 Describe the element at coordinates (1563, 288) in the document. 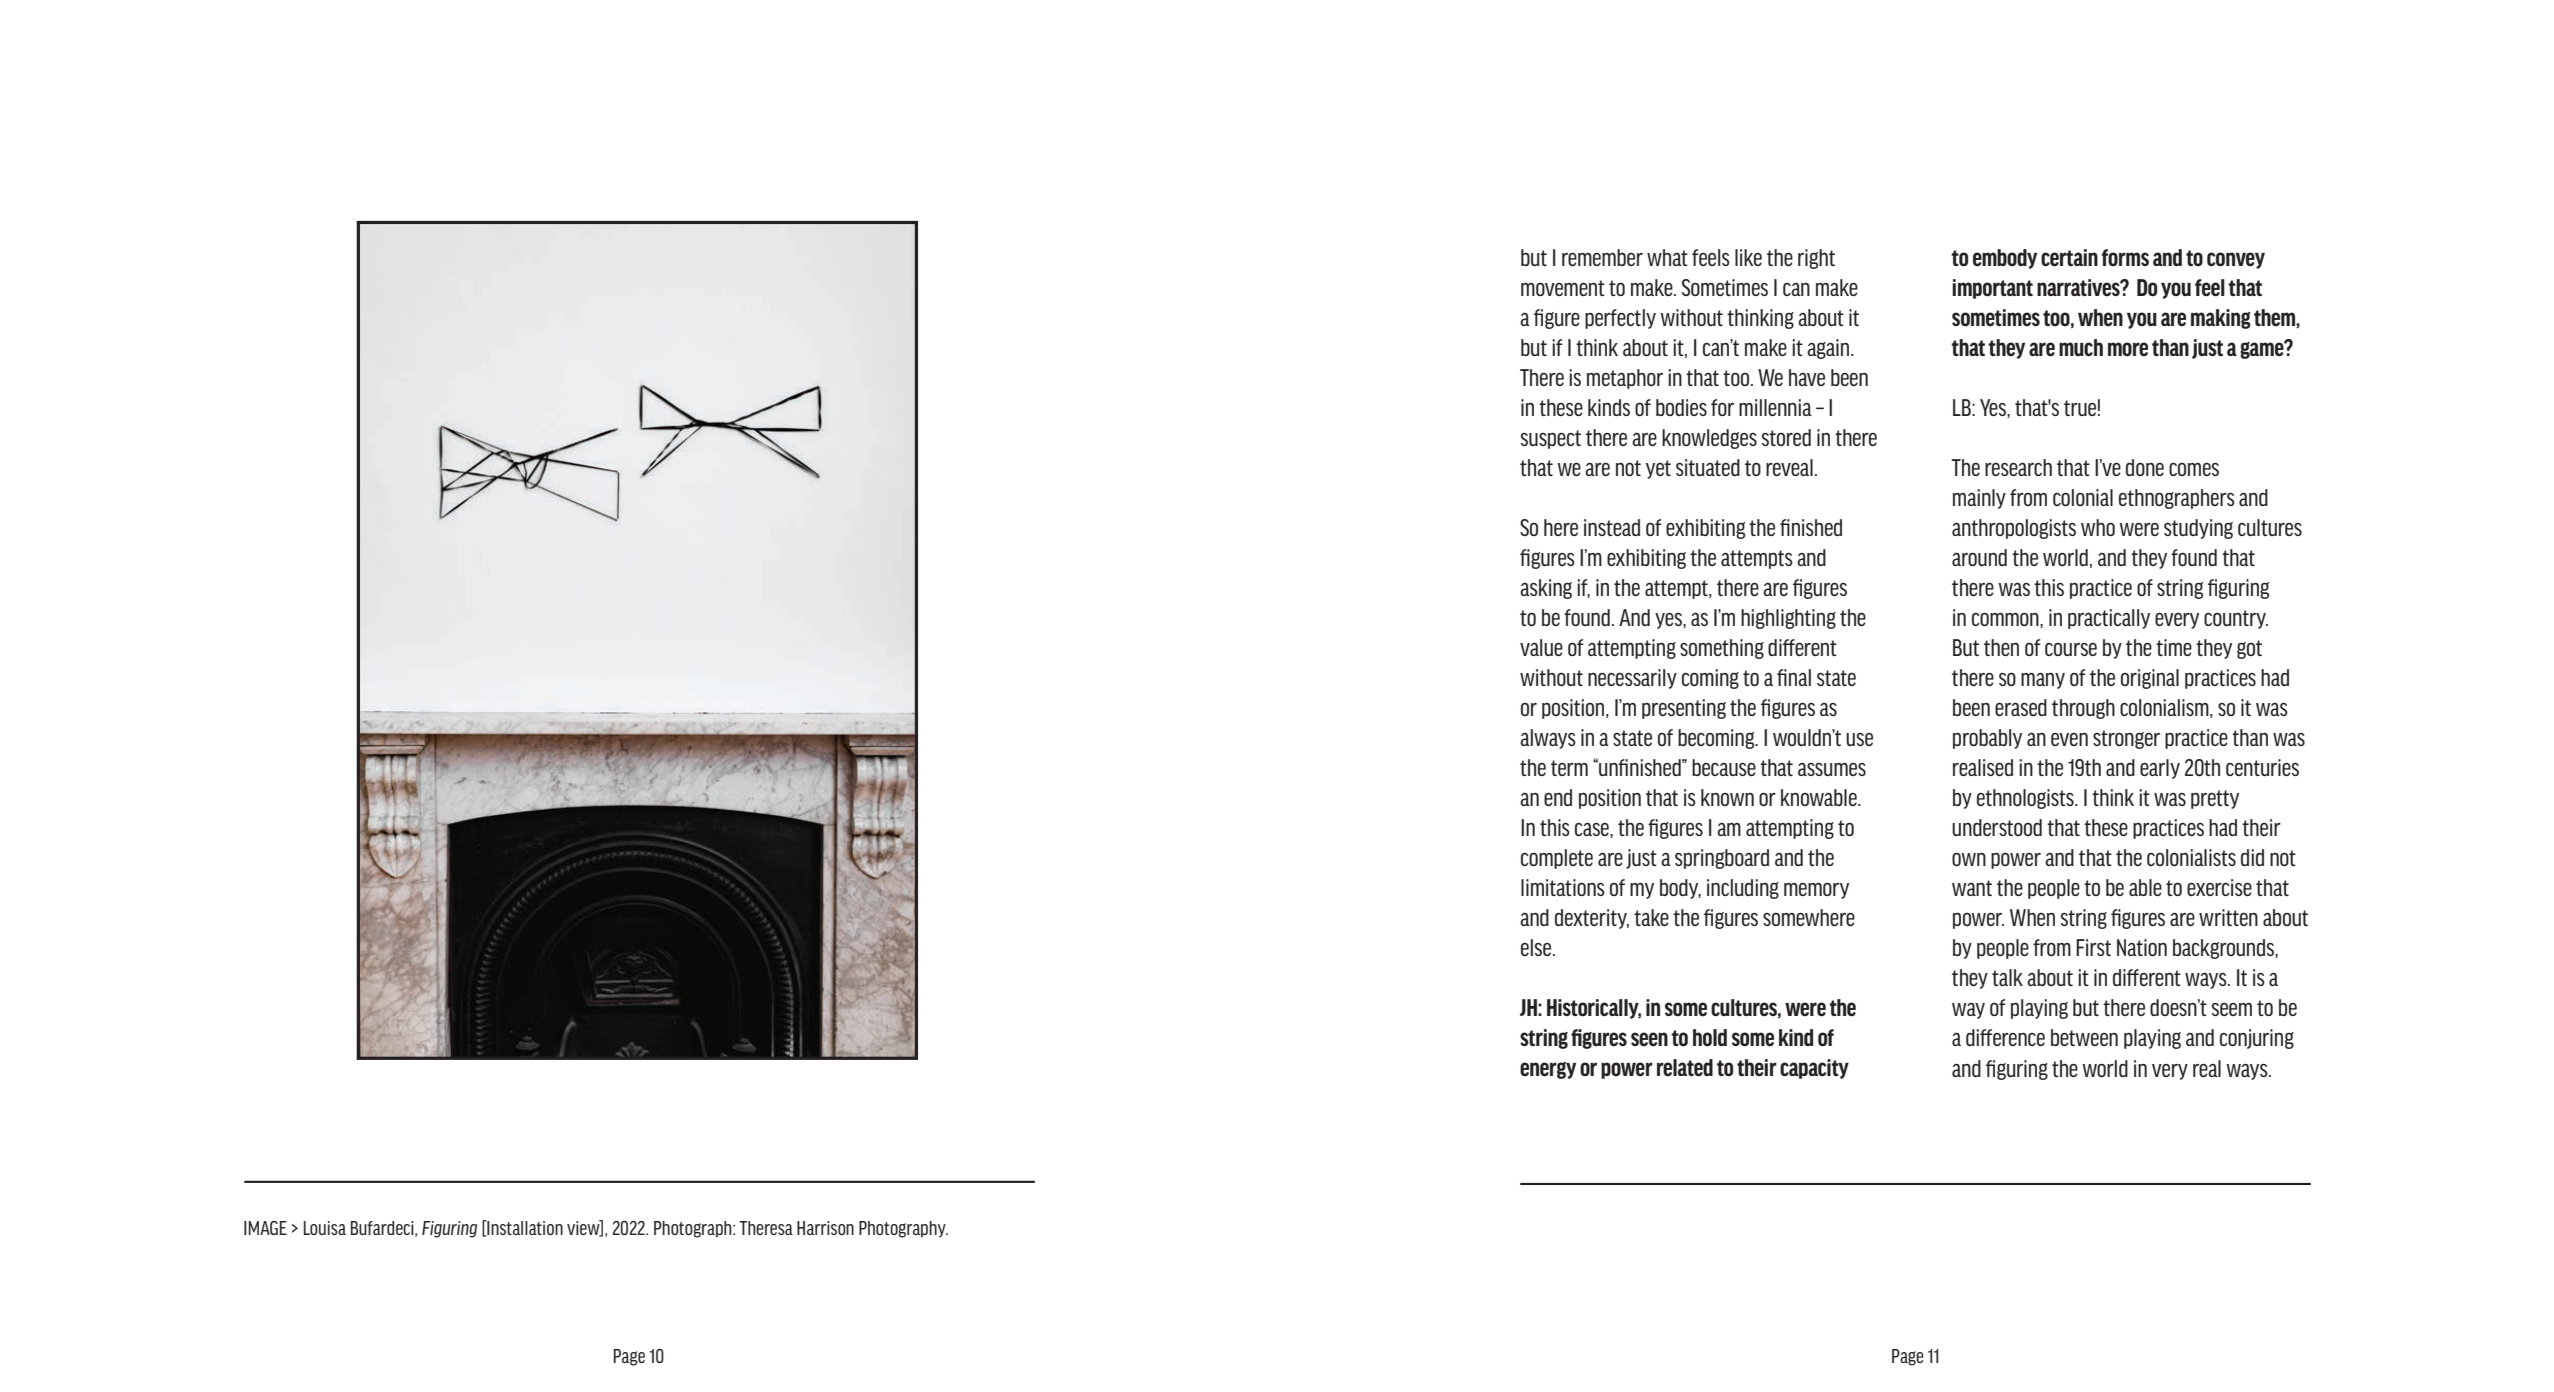

I see `movement` at that location.
